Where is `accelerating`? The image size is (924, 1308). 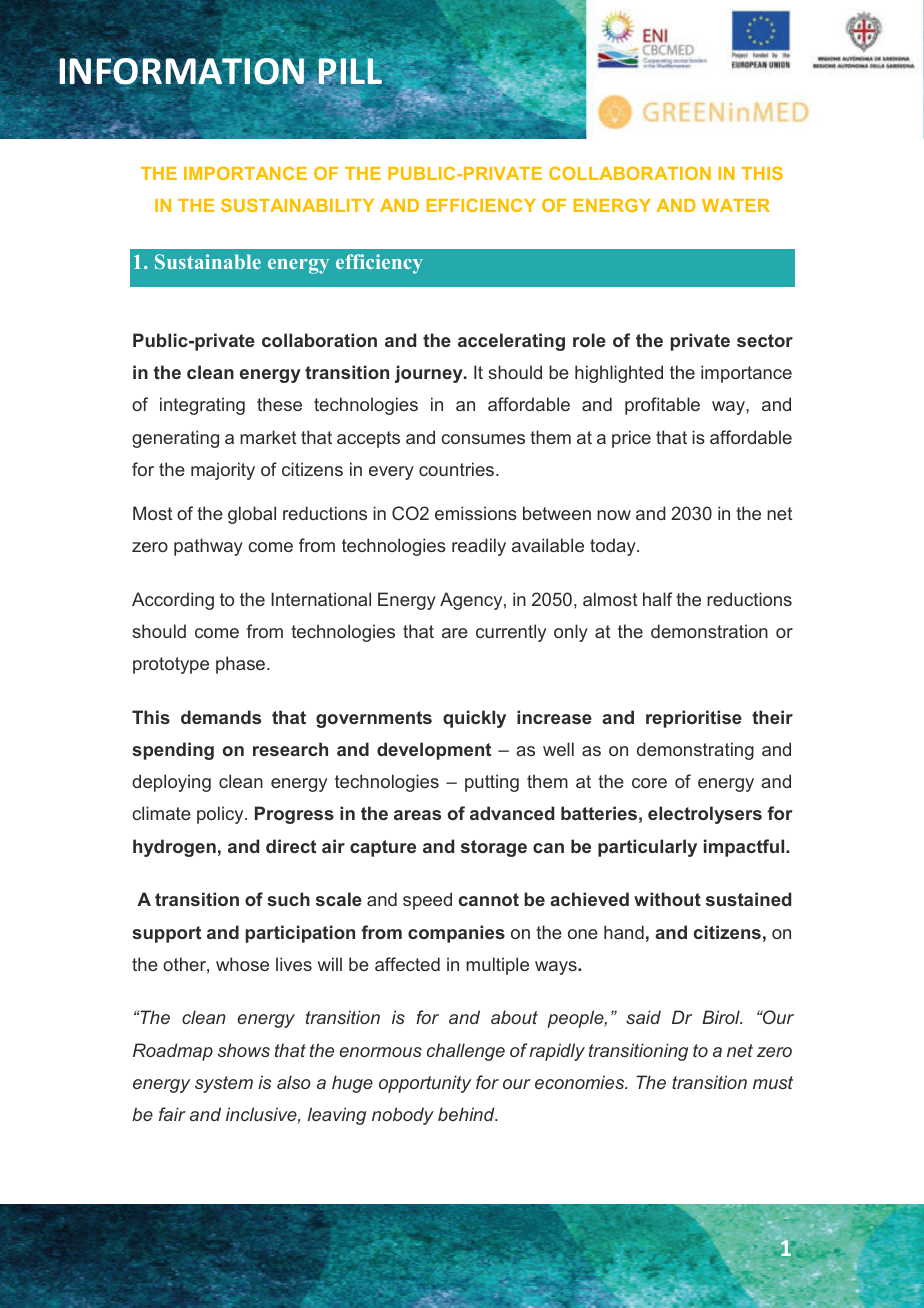 accelerating is located at coordinates (511, 342).
